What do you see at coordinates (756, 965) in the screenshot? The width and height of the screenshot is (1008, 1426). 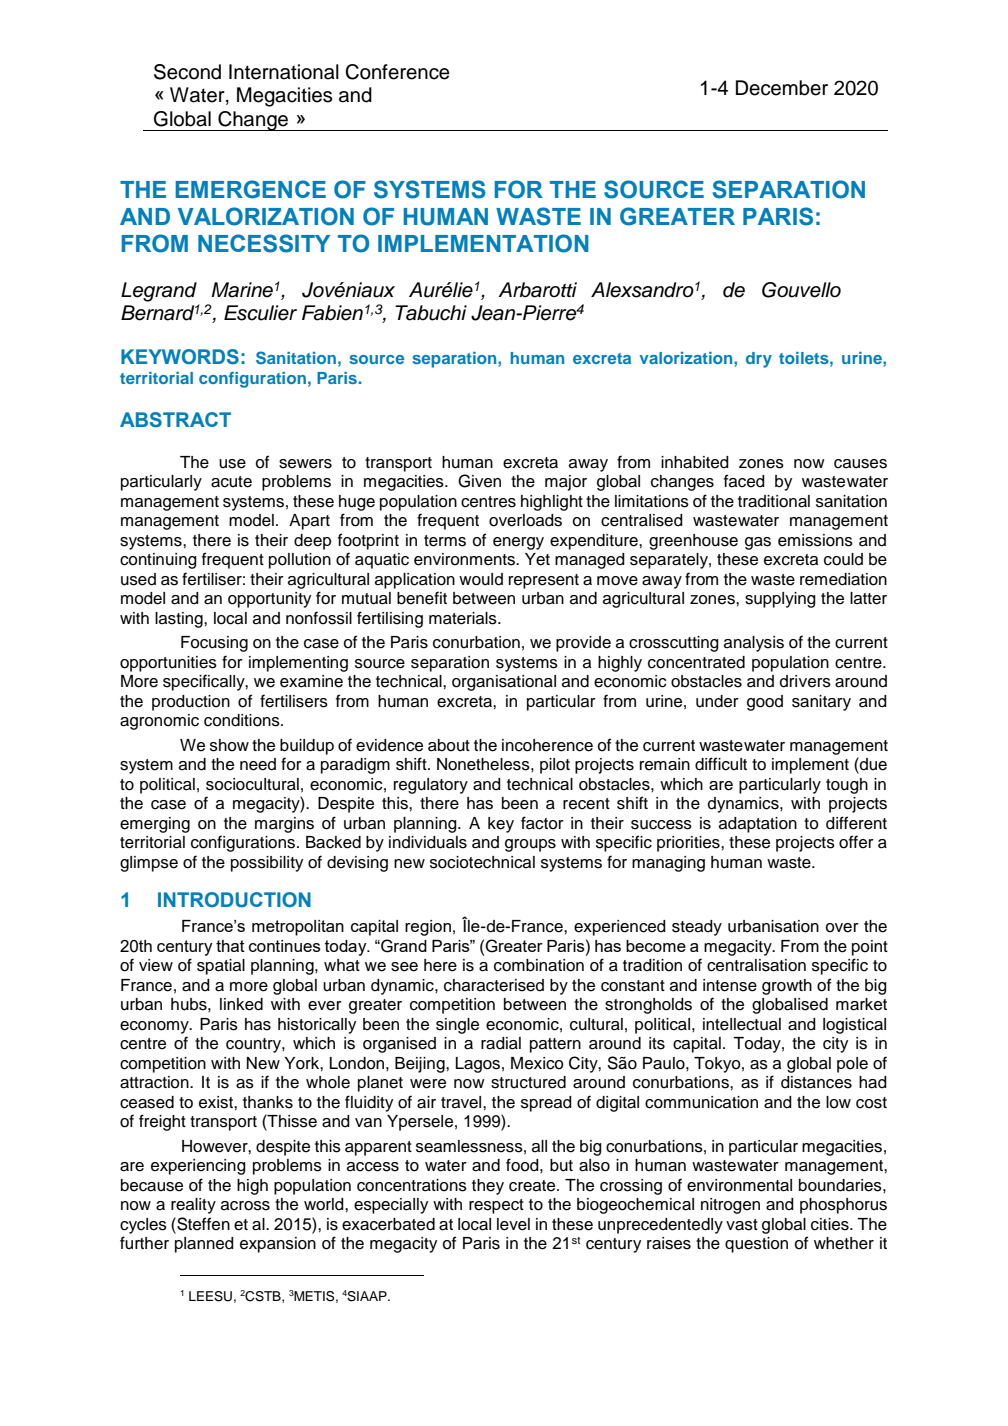 I see `centralisation` at bounding box center [756, 965].
